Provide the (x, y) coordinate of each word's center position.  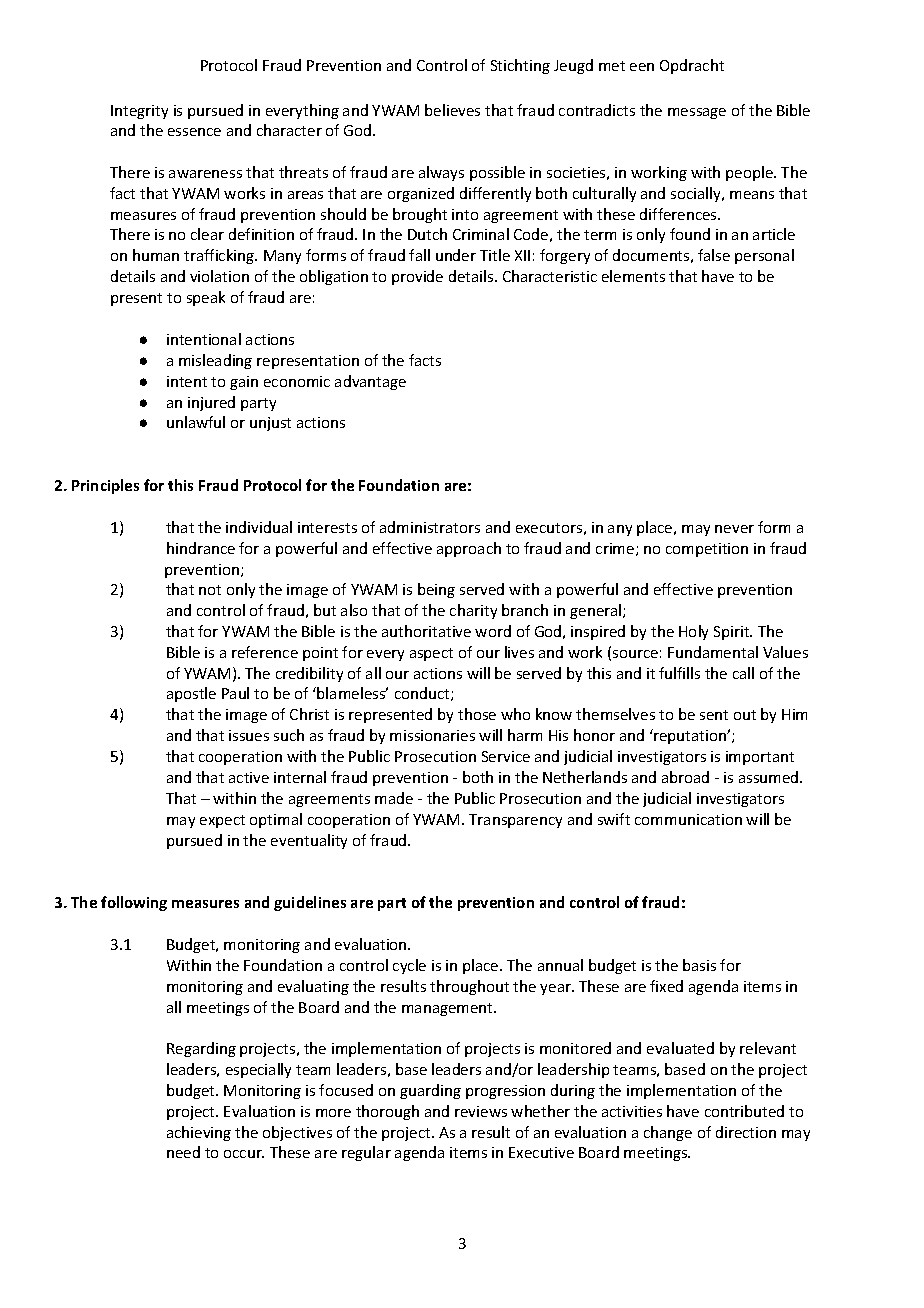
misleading (215, 361)
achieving (199, 1133)
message (697, 113)
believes (452, 110)
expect (222, 821)
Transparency (515, 821)
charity (473, 611)
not (210, 590)
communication (688, 819)
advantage (370, 382)
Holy (693, 632)
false (714, 255)
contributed (744, 1111)
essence (194, 132)
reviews (481, 1111)
